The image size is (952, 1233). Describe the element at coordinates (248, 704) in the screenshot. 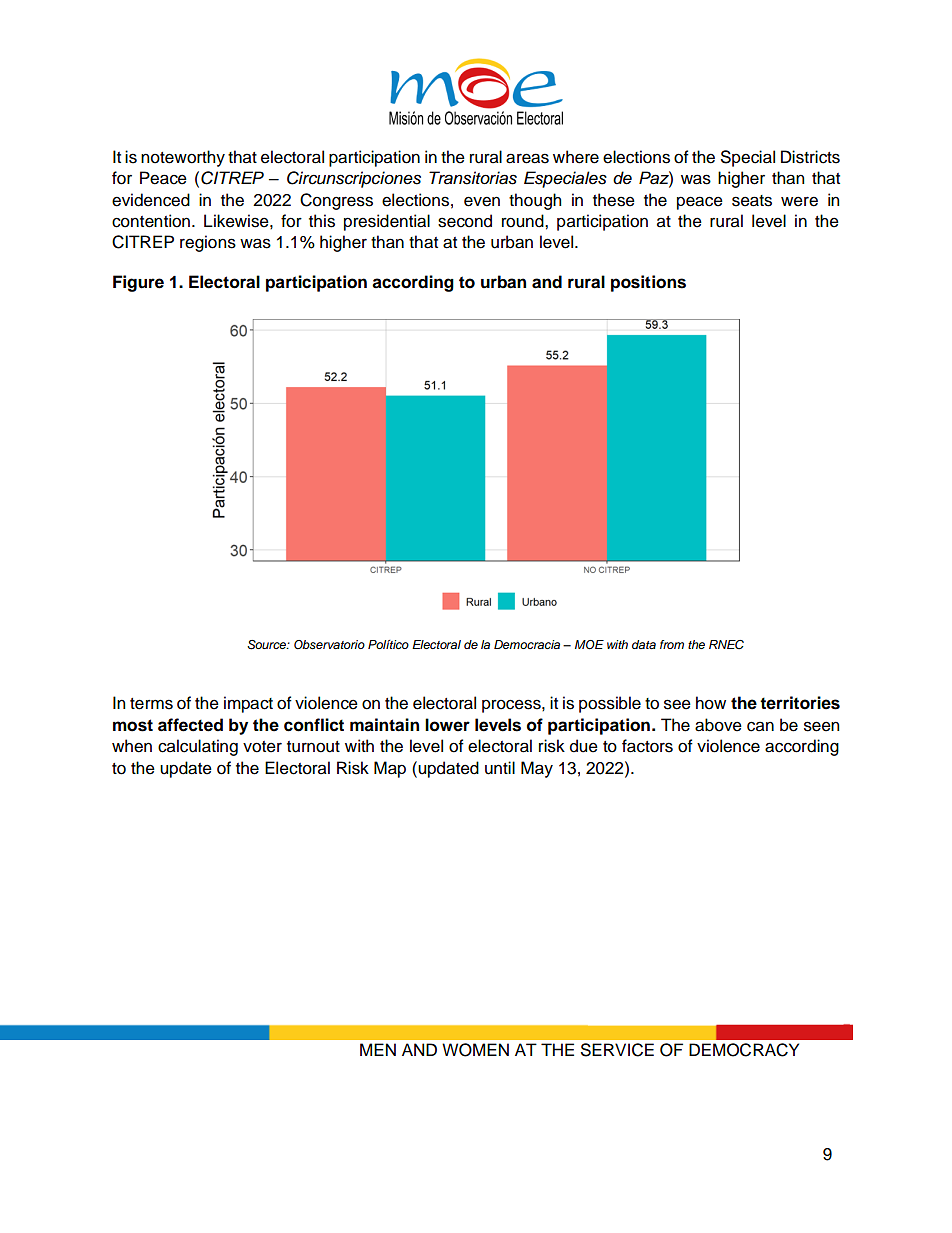

I see `impact` at that location.
